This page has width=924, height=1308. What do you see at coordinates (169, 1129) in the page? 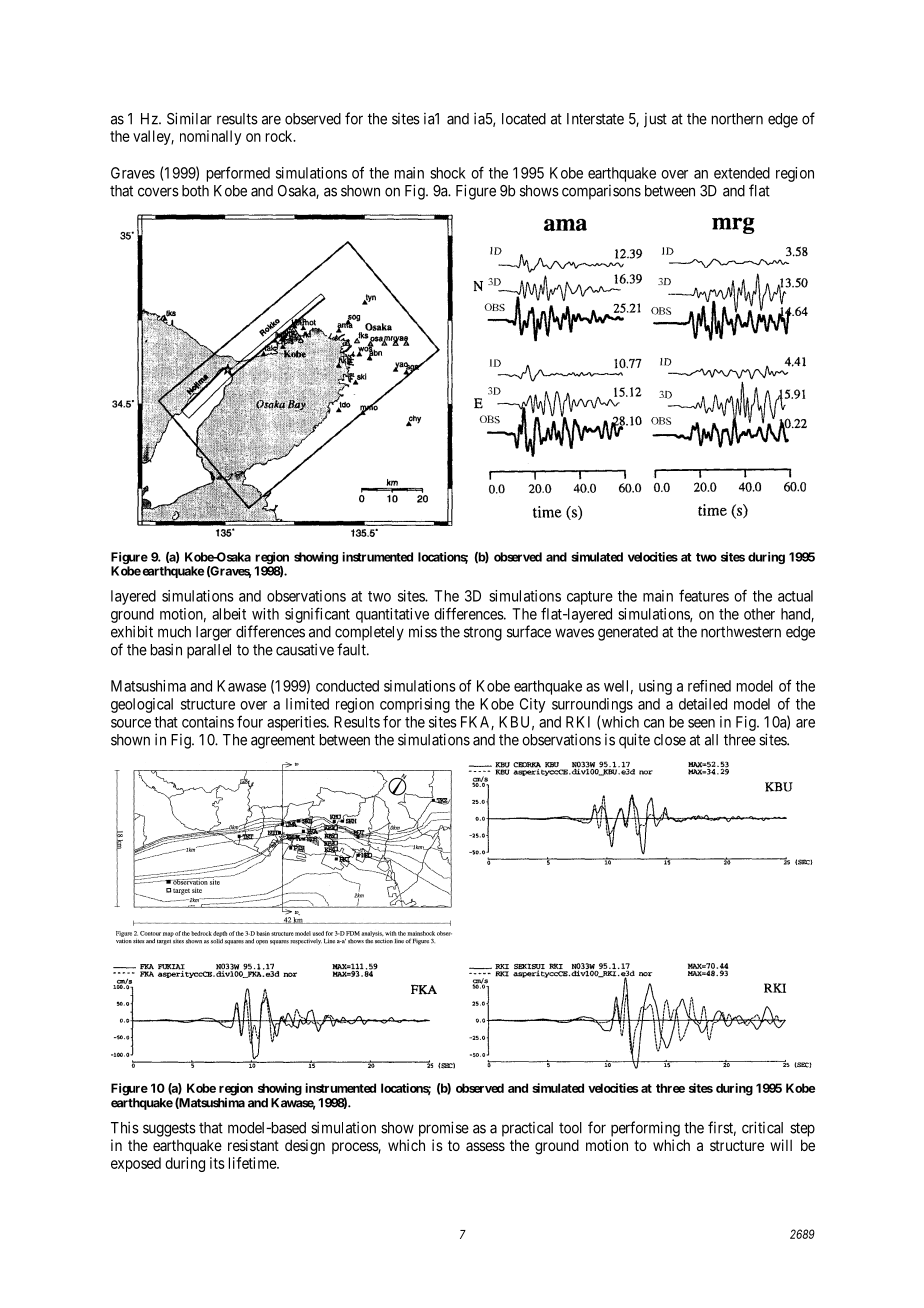
I see `suggests` at bounding box center [169, 1129].
